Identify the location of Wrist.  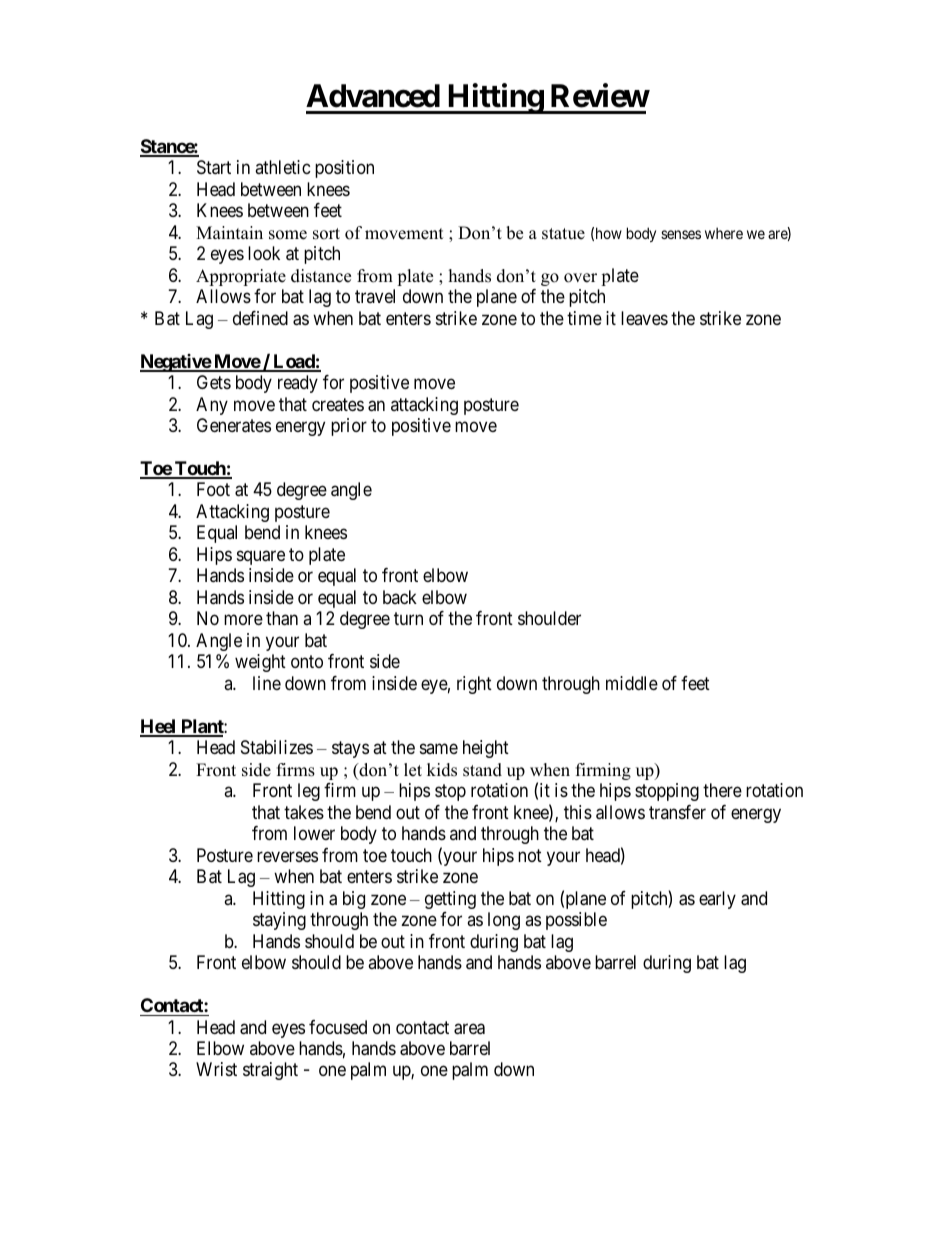
(216, 1069).
